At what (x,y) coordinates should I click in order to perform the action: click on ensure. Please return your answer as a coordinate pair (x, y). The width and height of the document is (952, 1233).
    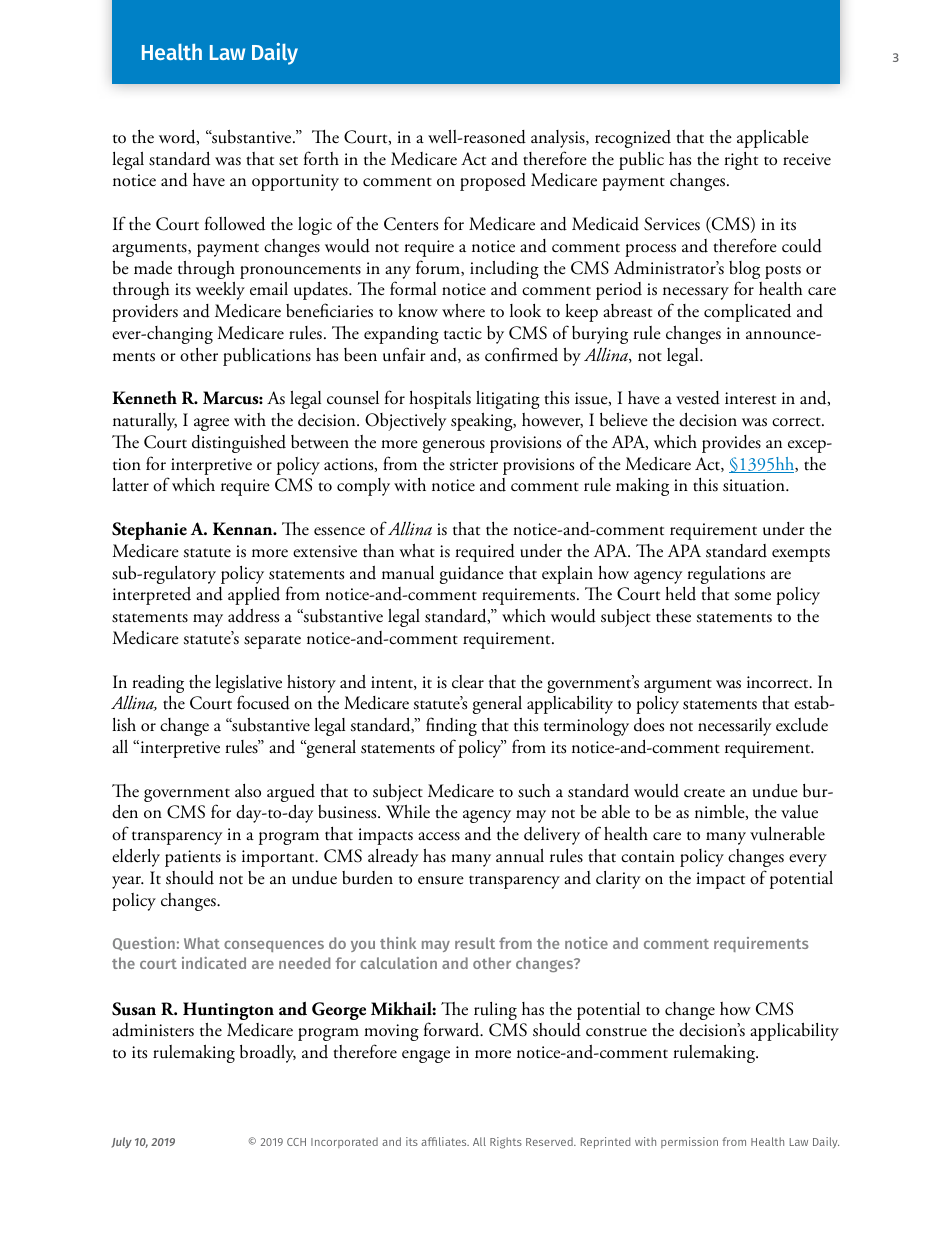
    Looking at the image, I should click on (441, 880).
